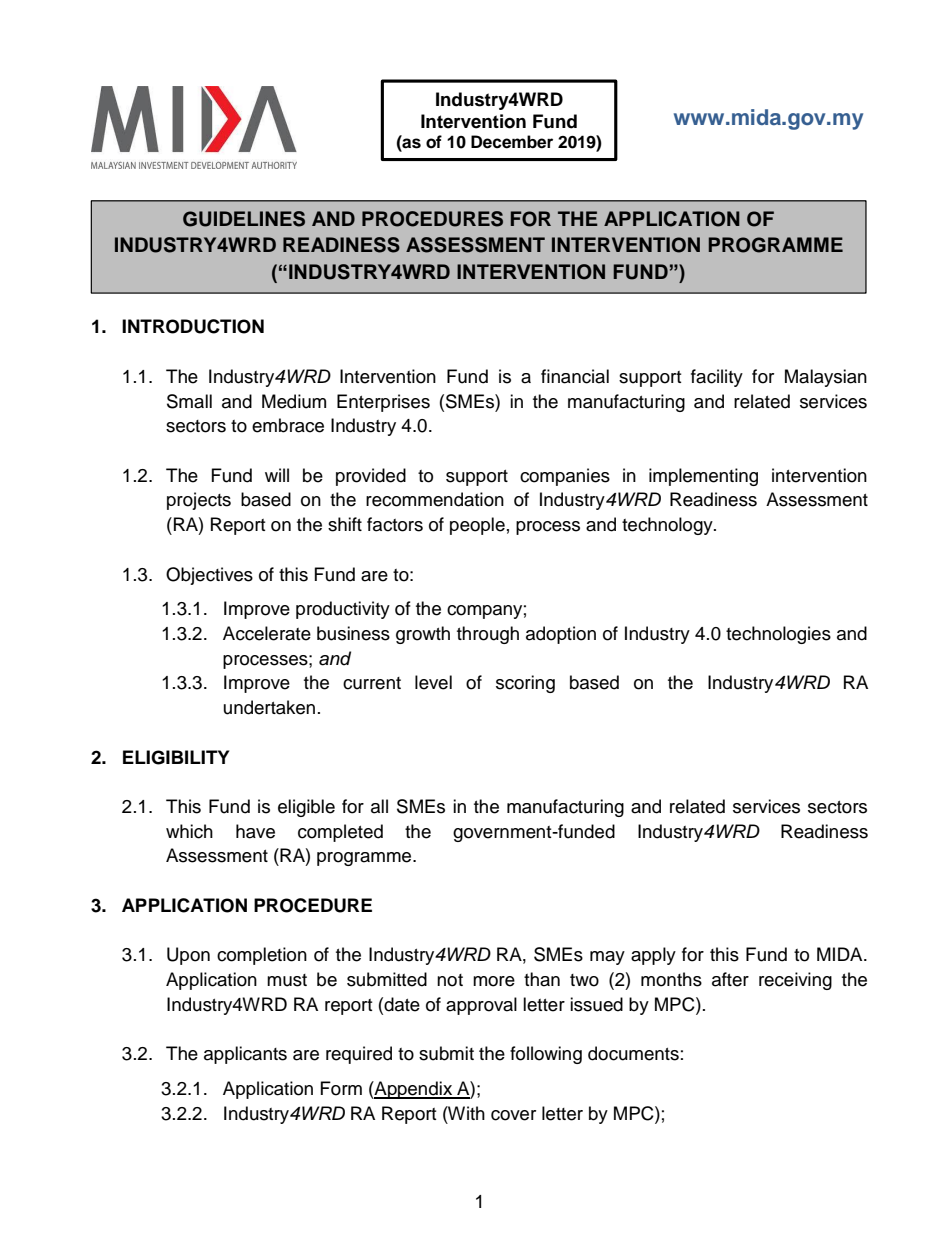  Describe the element at coordinates (244, 219) in the image. I see `GUIDELINES` at that location.
